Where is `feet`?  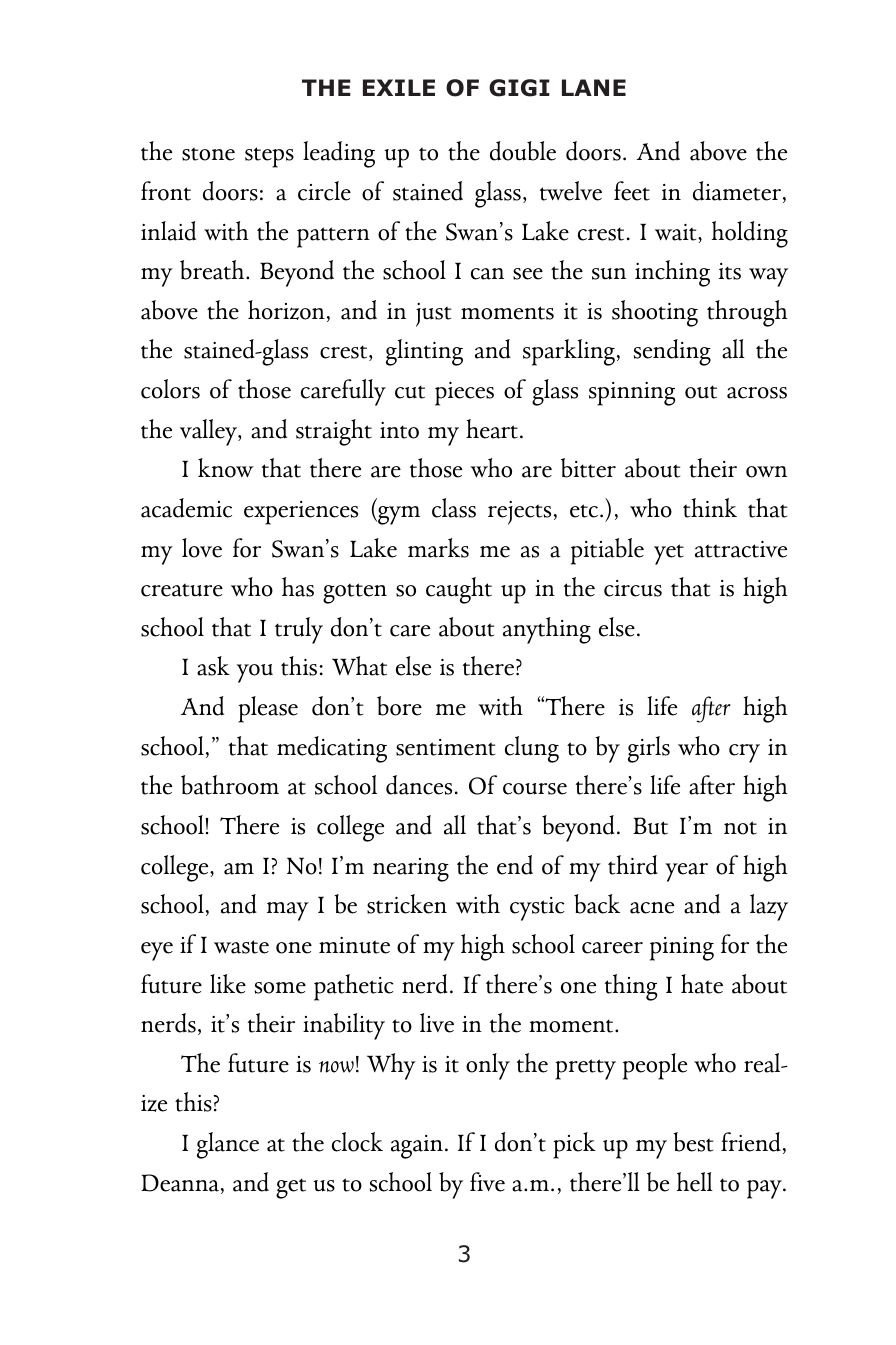
feet is located at coordinates (632, 191).
